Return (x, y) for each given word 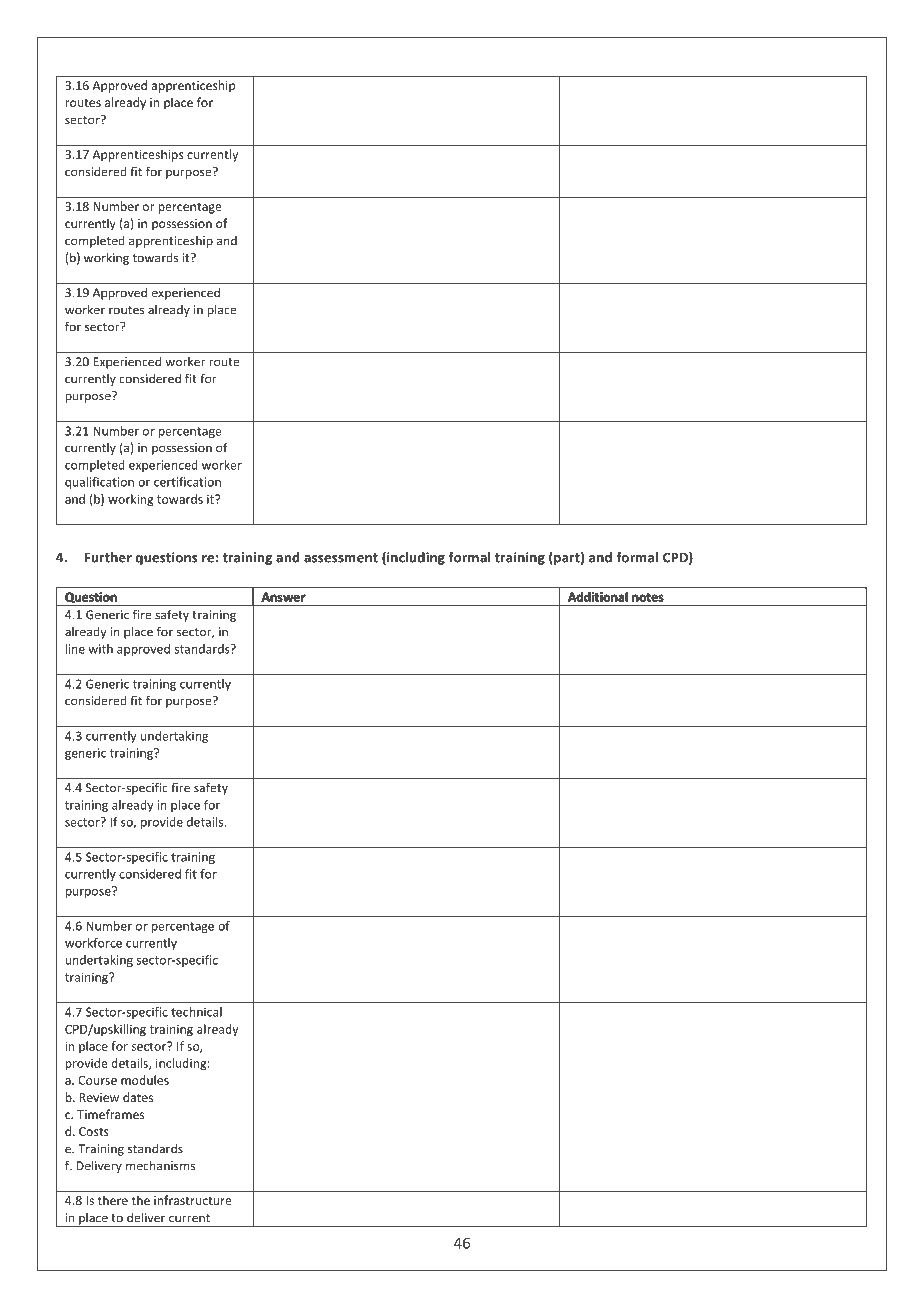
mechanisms (160, 1165)
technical (196, 1012)
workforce (93, 943)
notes (648, 597)
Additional (598, 597)
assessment (341, 558)
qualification (99, 483)
